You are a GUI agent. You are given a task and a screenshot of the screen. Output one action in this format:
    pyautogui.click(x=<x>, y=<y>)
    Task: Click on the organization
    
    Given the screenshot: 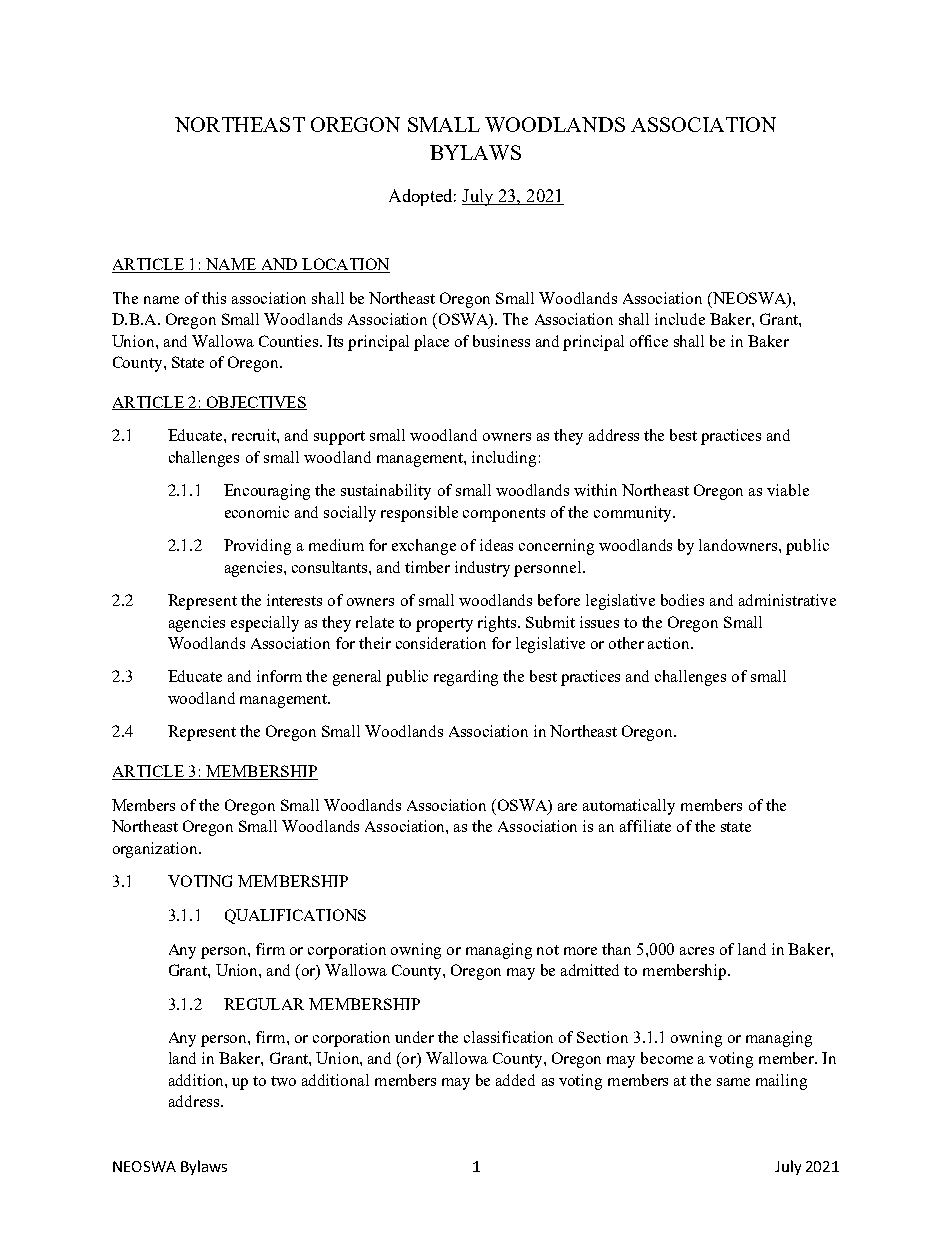 What is the action you would take?
    pyautogui.click(x=156, y=850)
